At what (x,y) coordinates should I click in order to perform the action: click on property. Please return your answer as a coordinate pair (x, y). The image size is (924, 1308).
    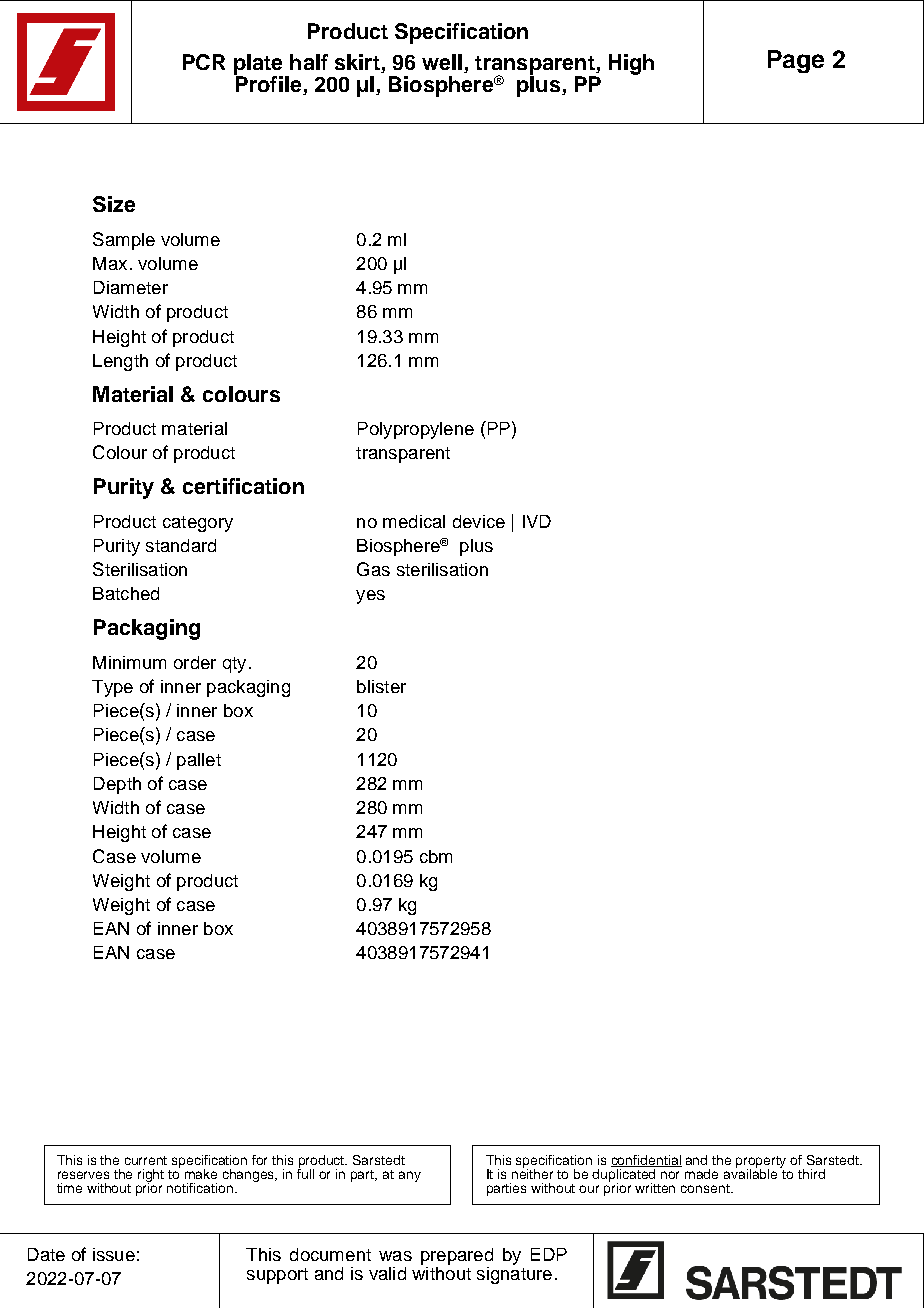
    Looking at the image, I should click on (761, 1163).
